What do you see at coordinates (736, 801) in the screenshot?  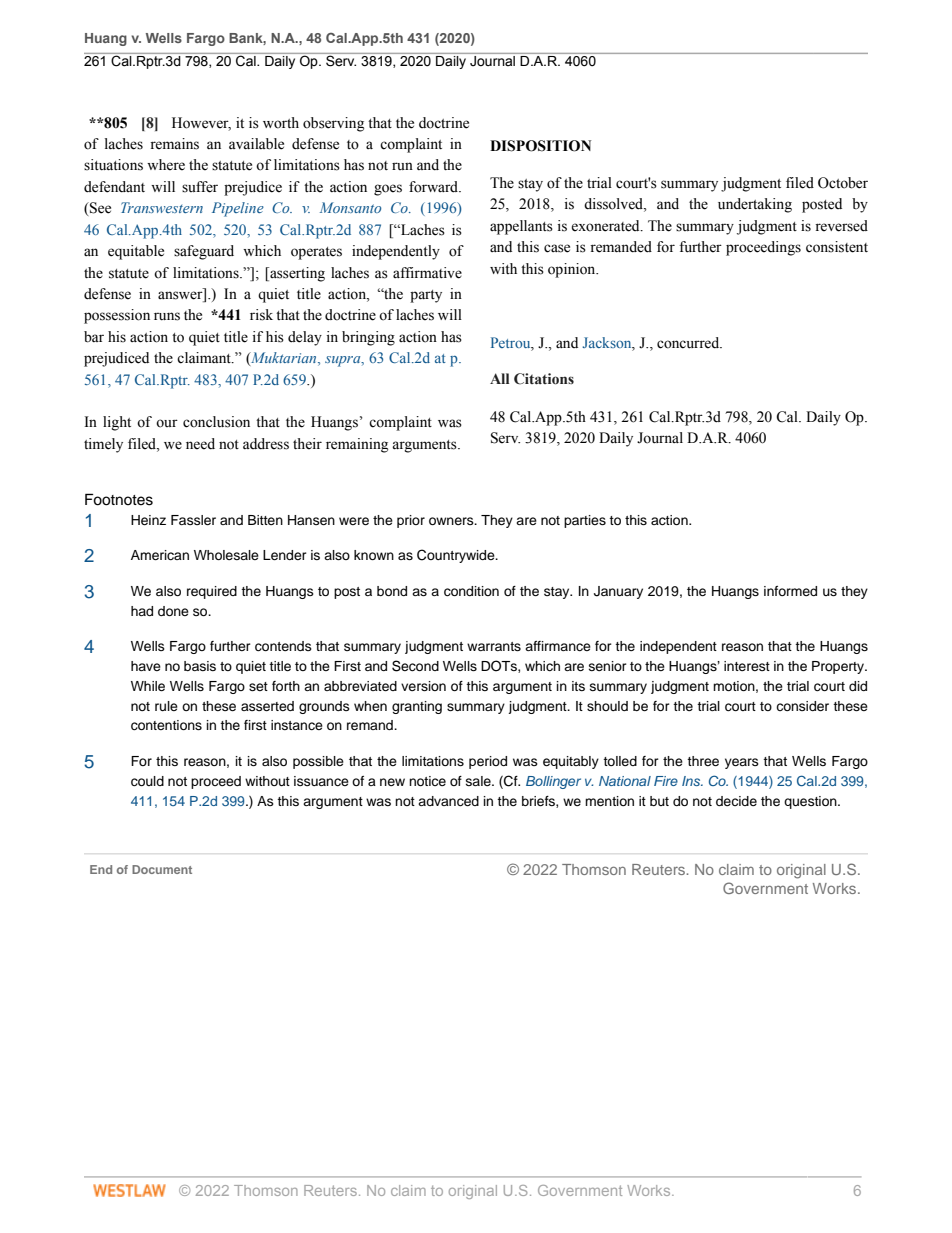 I see `decide` at bounding box center [736, 801].
